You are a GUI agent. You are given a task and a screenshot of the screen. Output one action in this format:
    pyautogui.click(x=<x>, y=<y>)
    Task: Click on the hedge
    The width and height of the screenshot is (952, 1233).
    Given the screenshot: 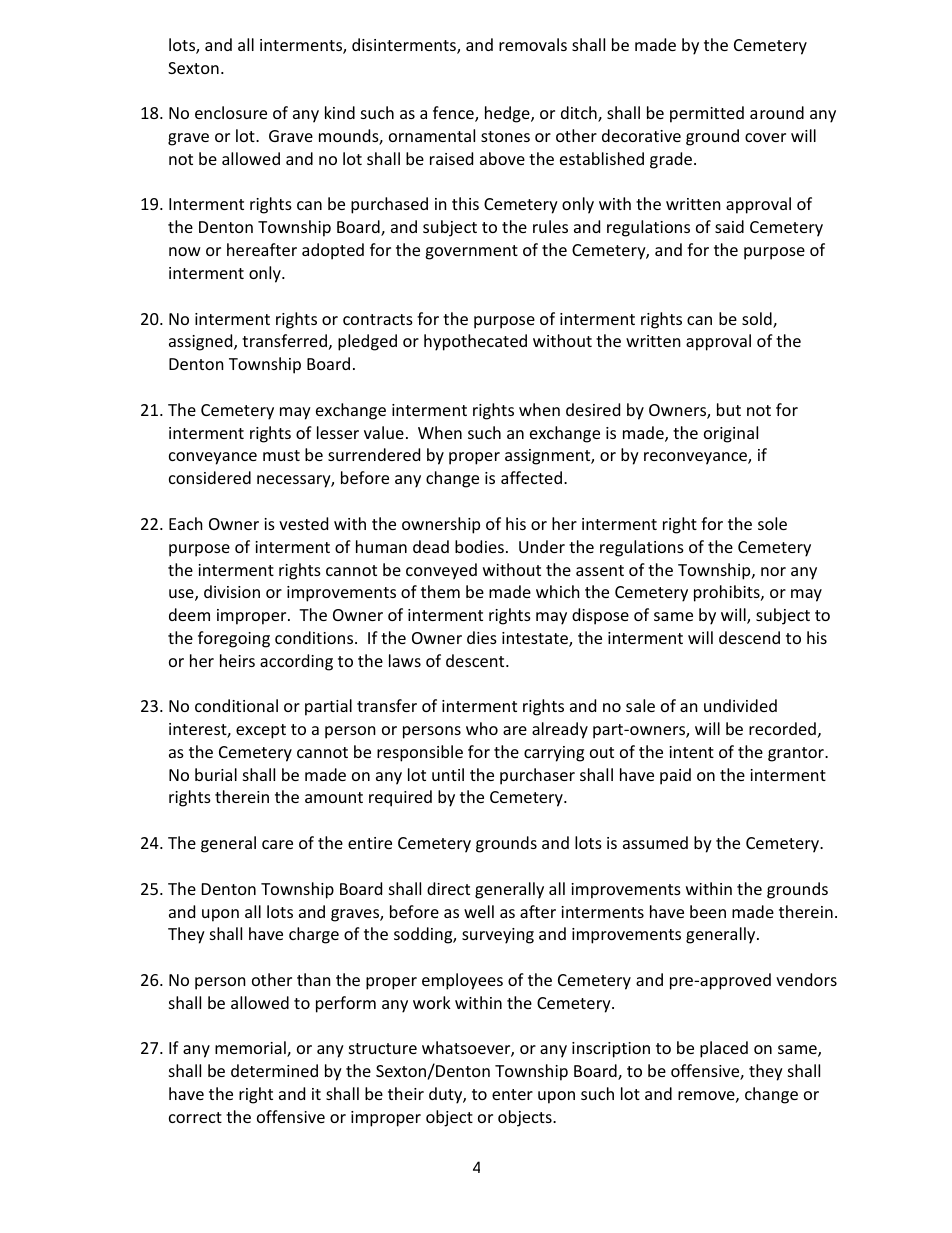 What is the action you would take?
    pyautogui.click(x=508, y=114)
